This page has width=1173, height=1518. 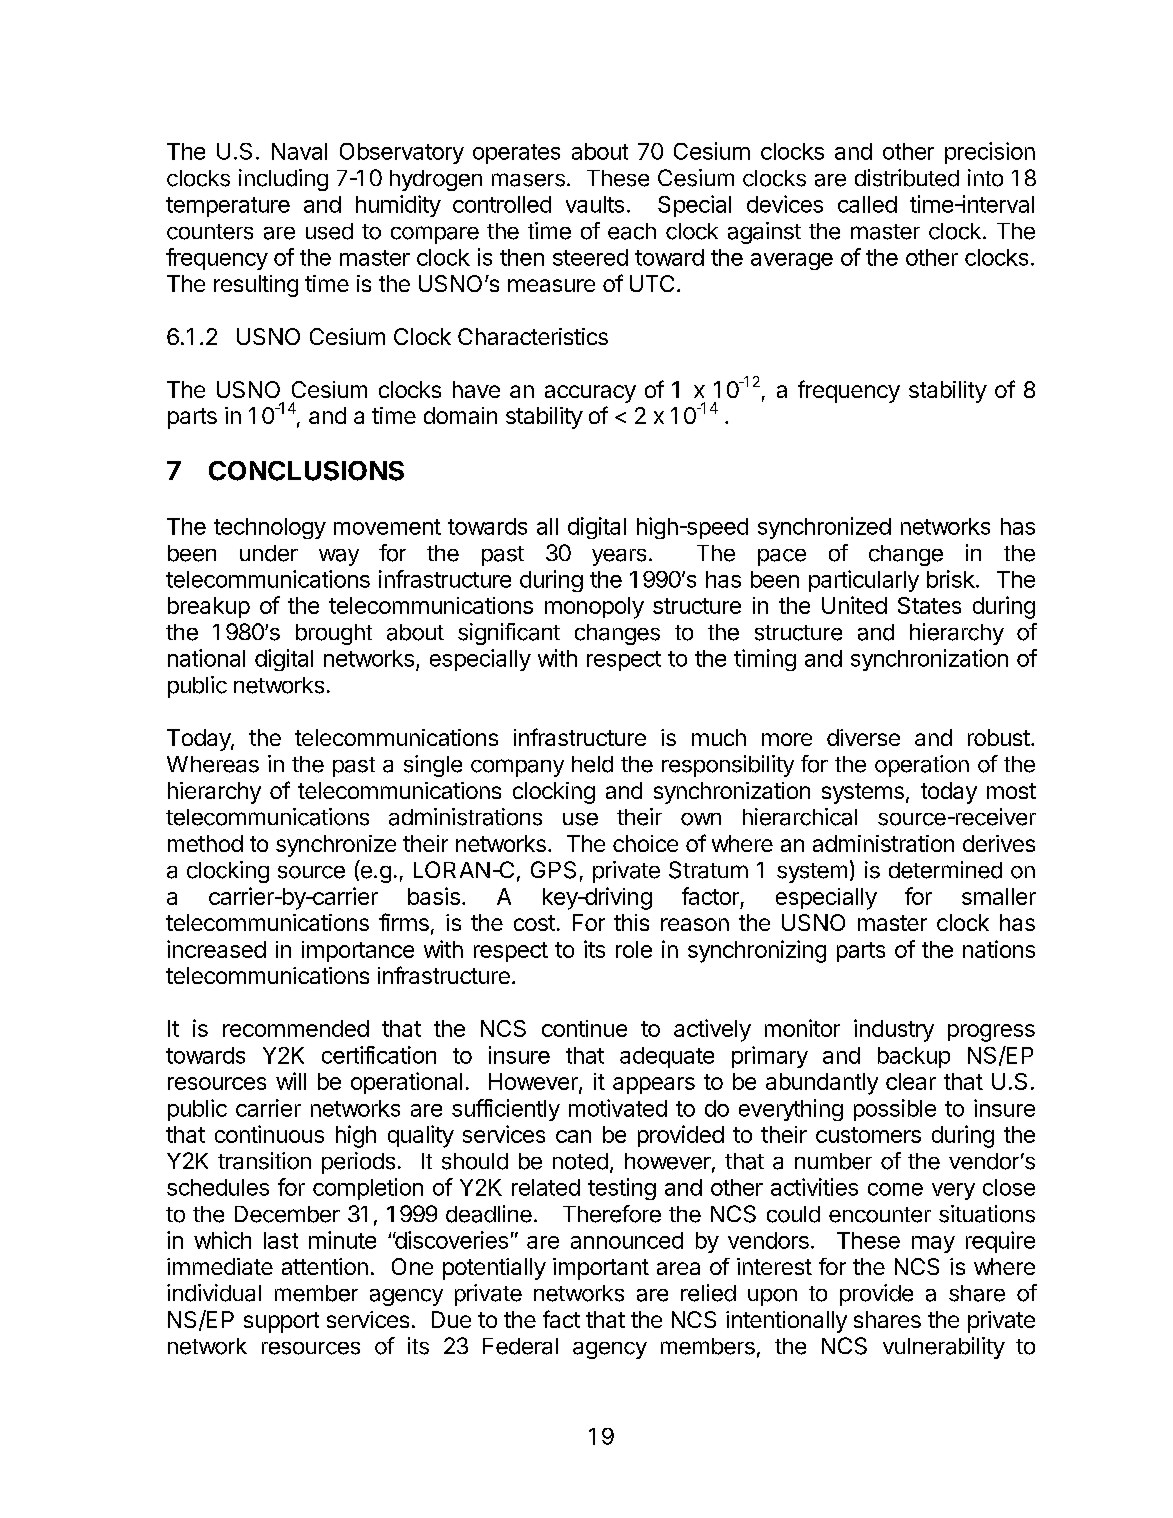 What do you see at coordinates (283, 180) in the page?
I see `including` at bounding box center [283, 180].
